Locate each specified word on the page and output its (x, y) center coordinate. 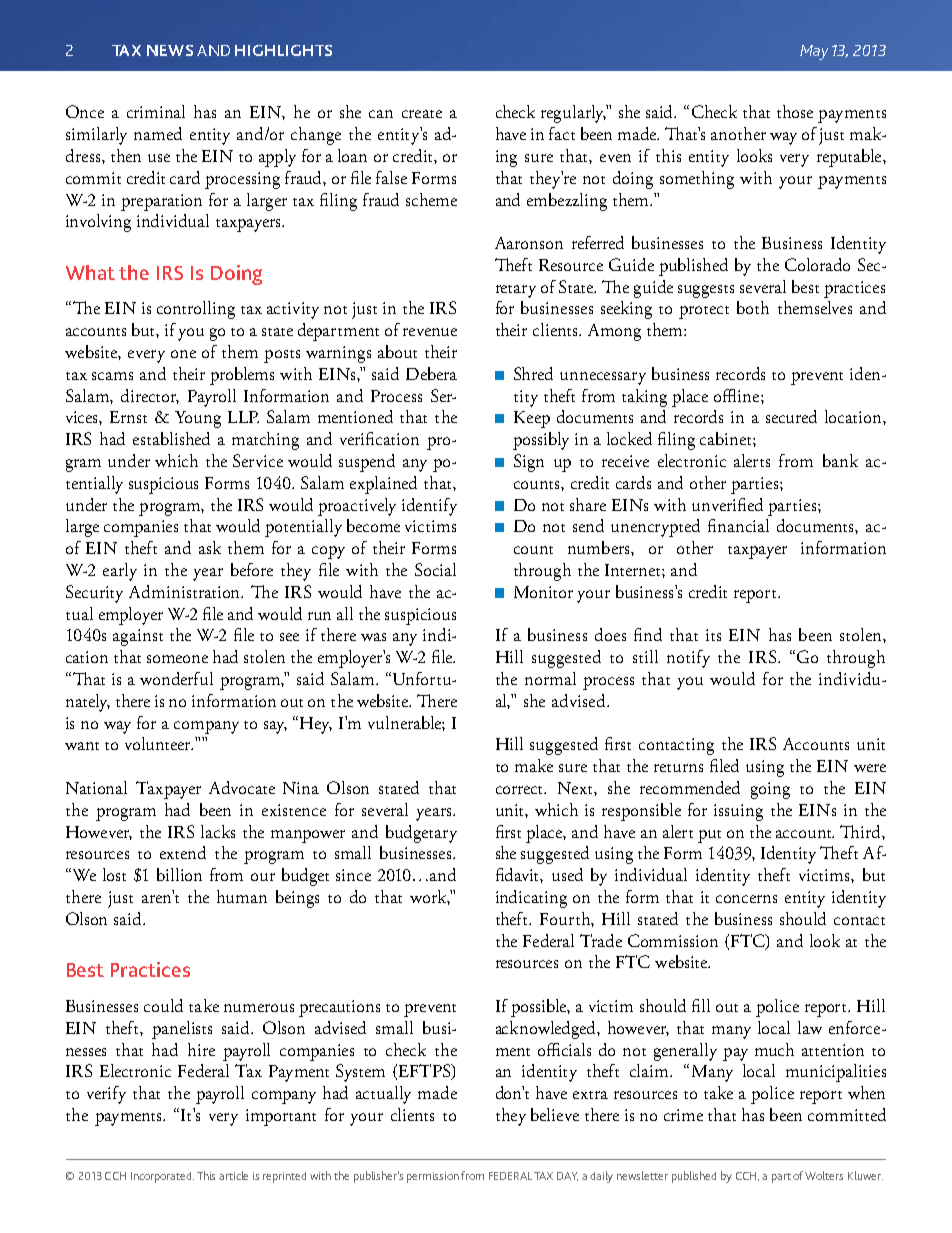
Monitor (543, 592)
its (713, 635)
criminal (156, 111)
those (795, 111)
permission (433, 1177)
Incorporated (162, 1177)
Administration (186, 591)
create (422, 114)
